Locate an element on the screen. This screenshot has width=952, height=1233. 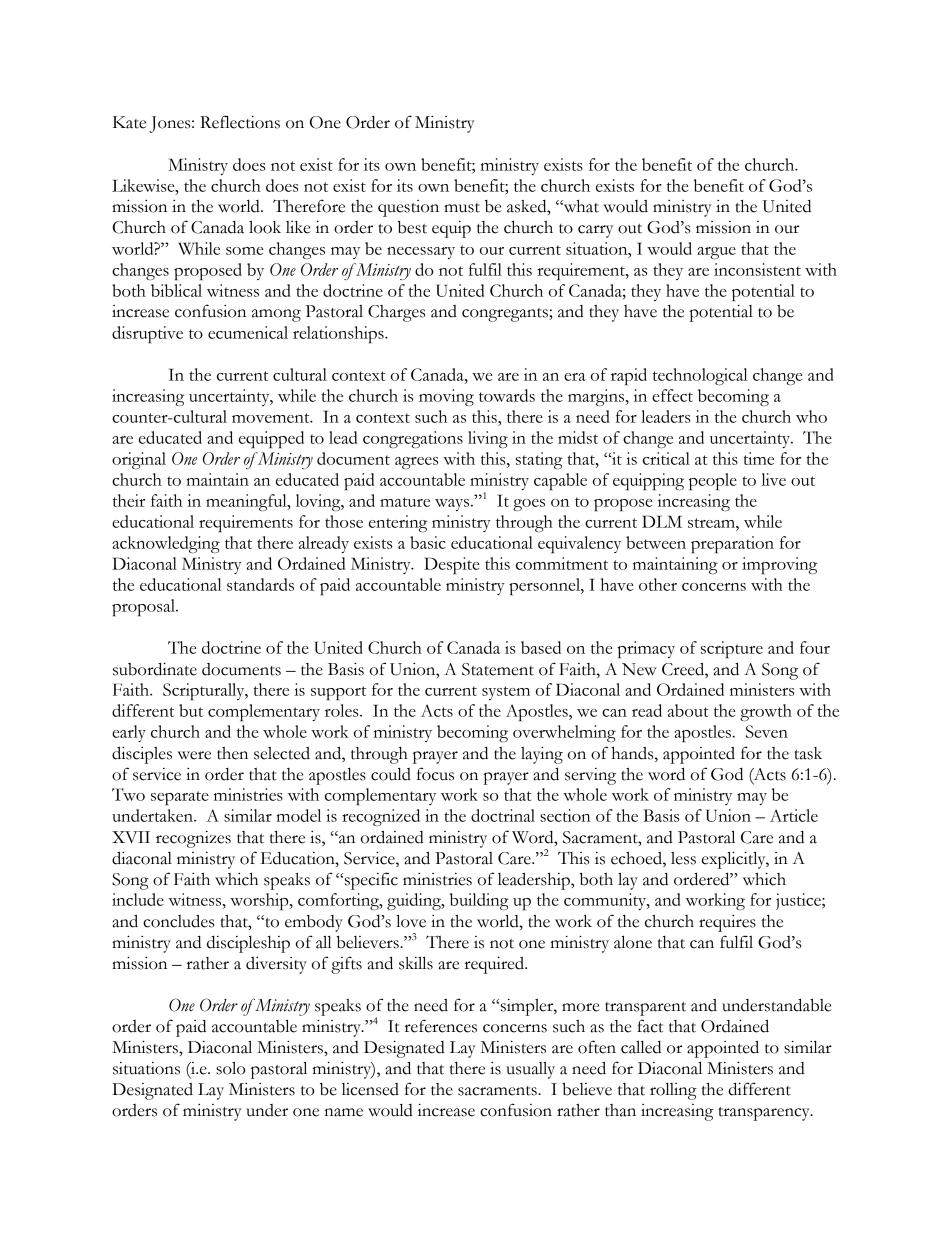
transparency is located at coordinates (765, 1114).
